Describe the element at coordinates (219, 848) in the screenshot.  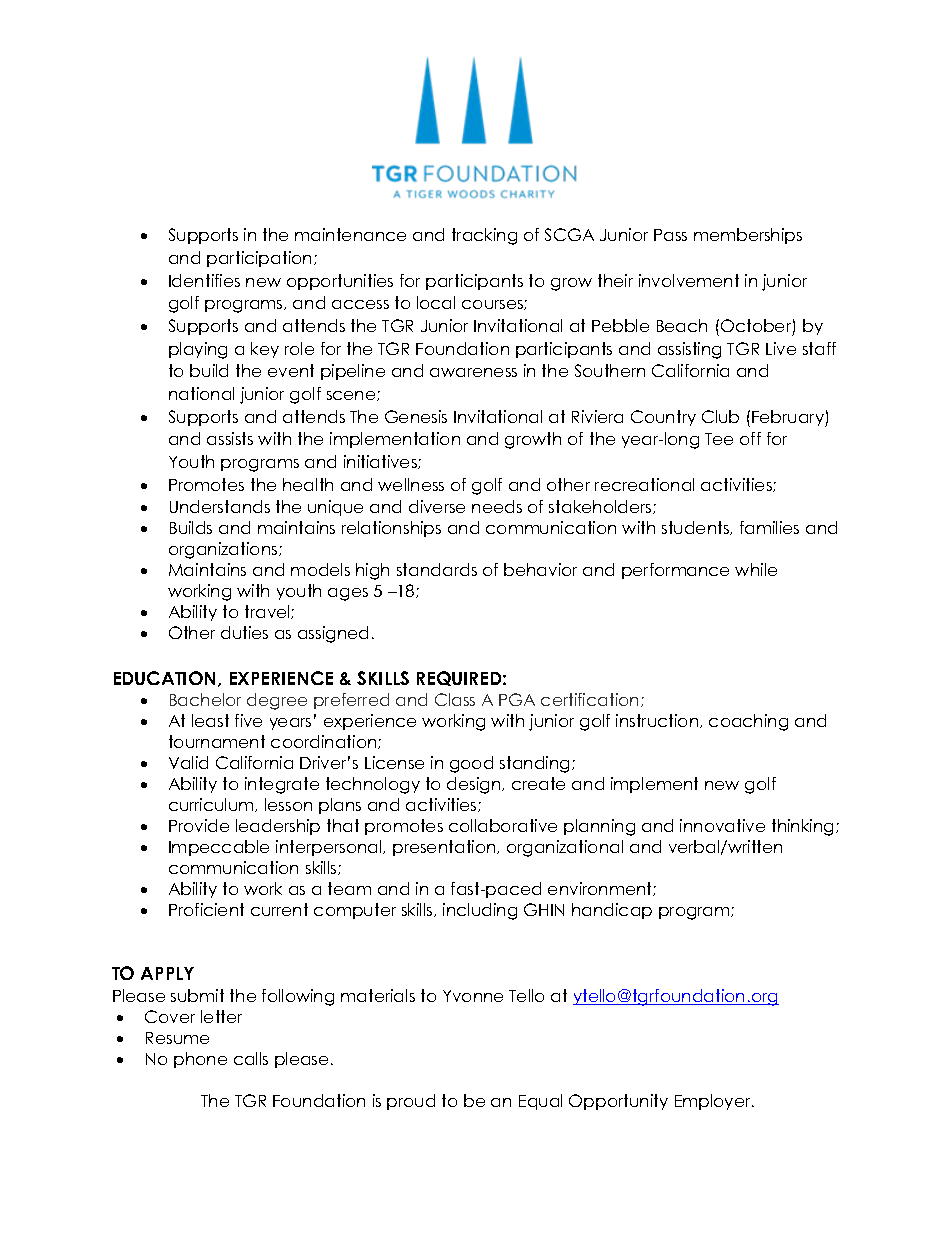
I see `Impeccable` at that location.
